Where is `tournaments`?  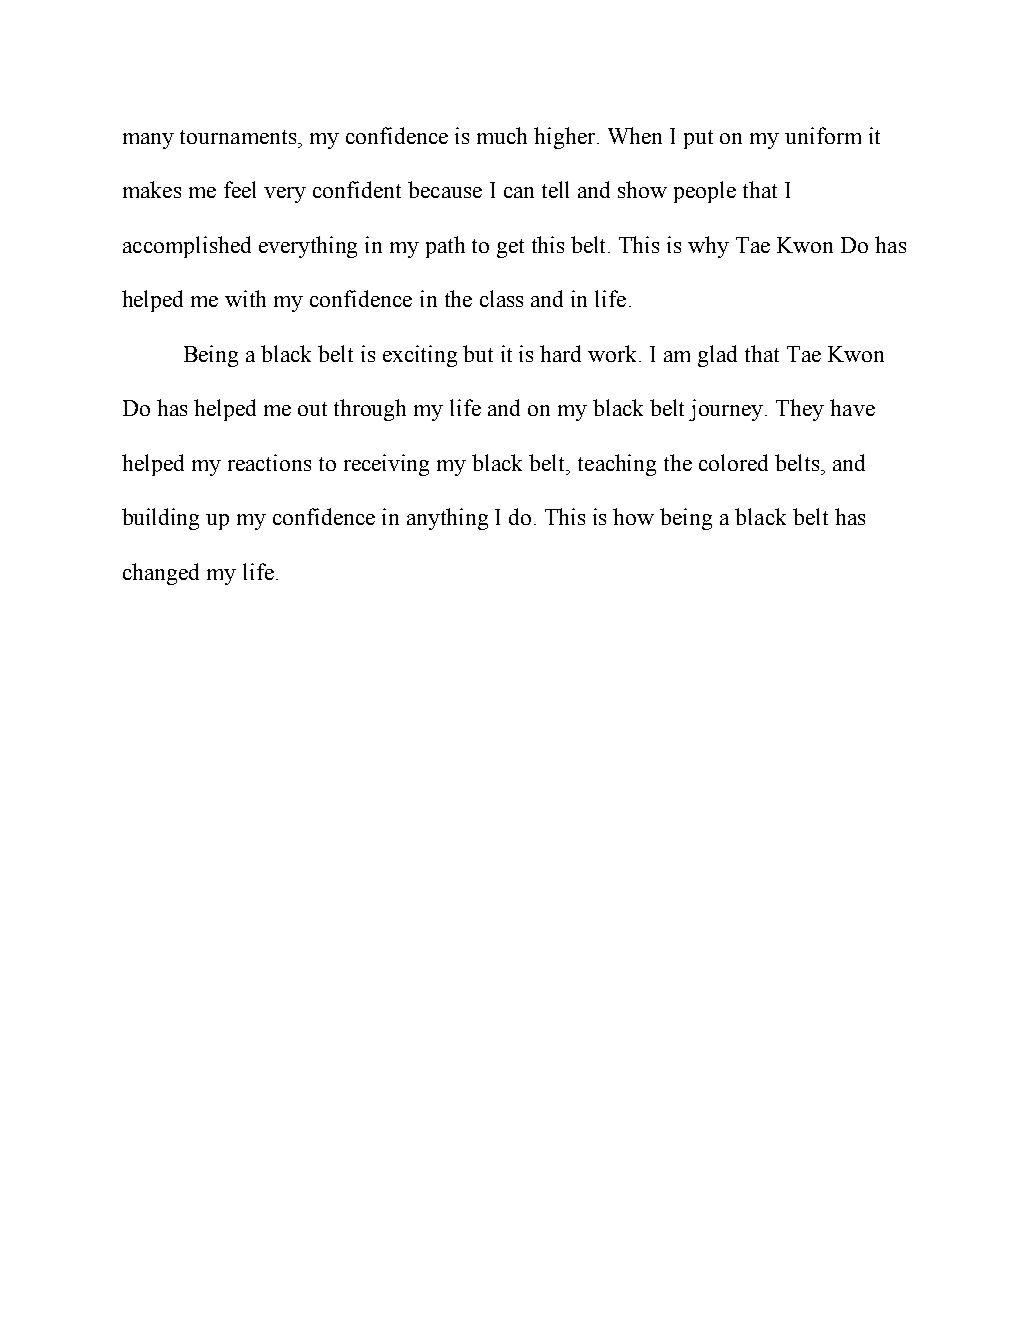 tournaments is located at coordinates (239, 137).
